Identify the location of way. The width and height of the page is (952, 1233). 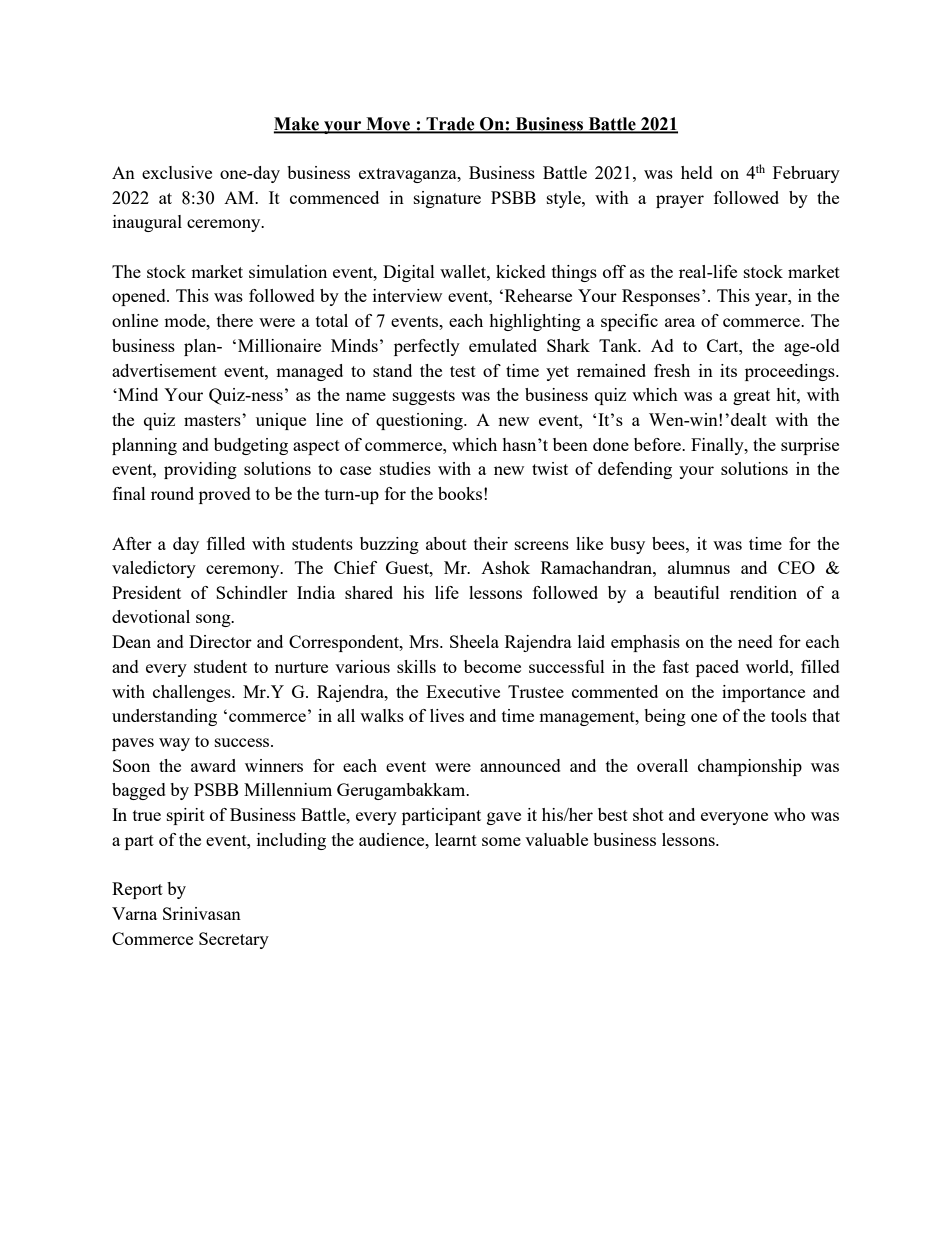
(174, 744).
